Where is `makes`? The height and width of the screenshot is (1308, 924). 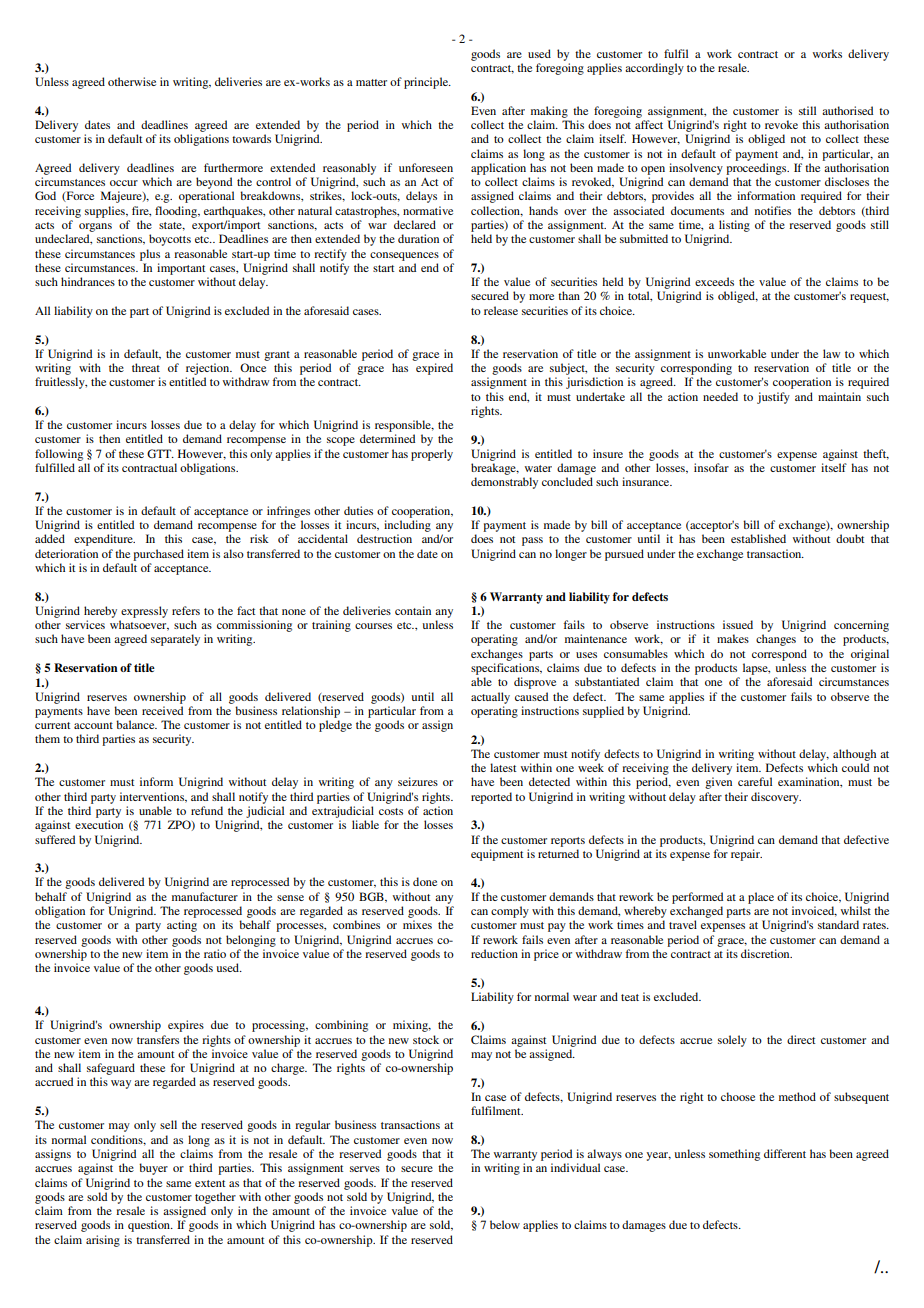
makes is located at coordinates (733, 638).
